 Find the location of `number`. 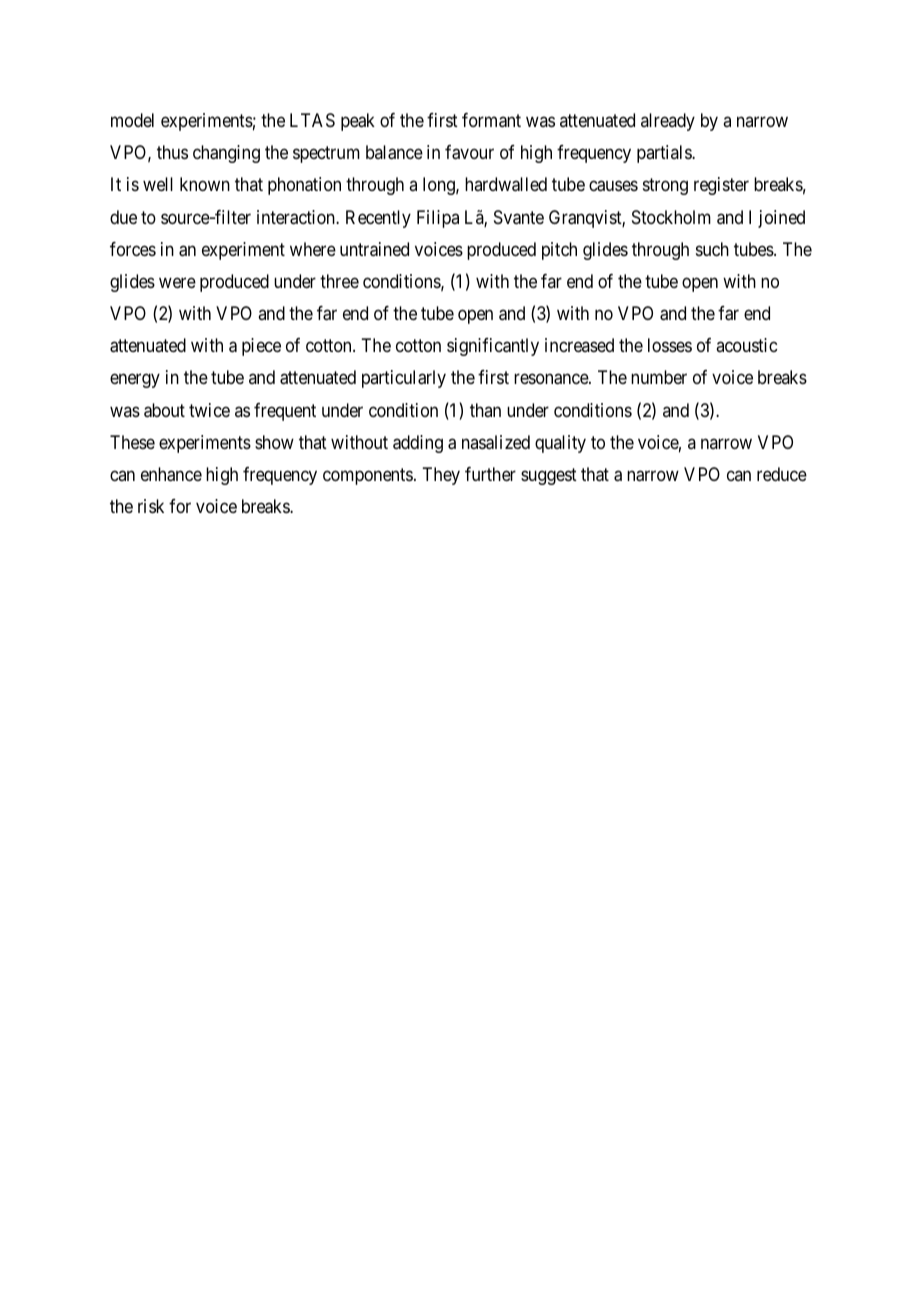

number is located at coordinates (659, 377).
